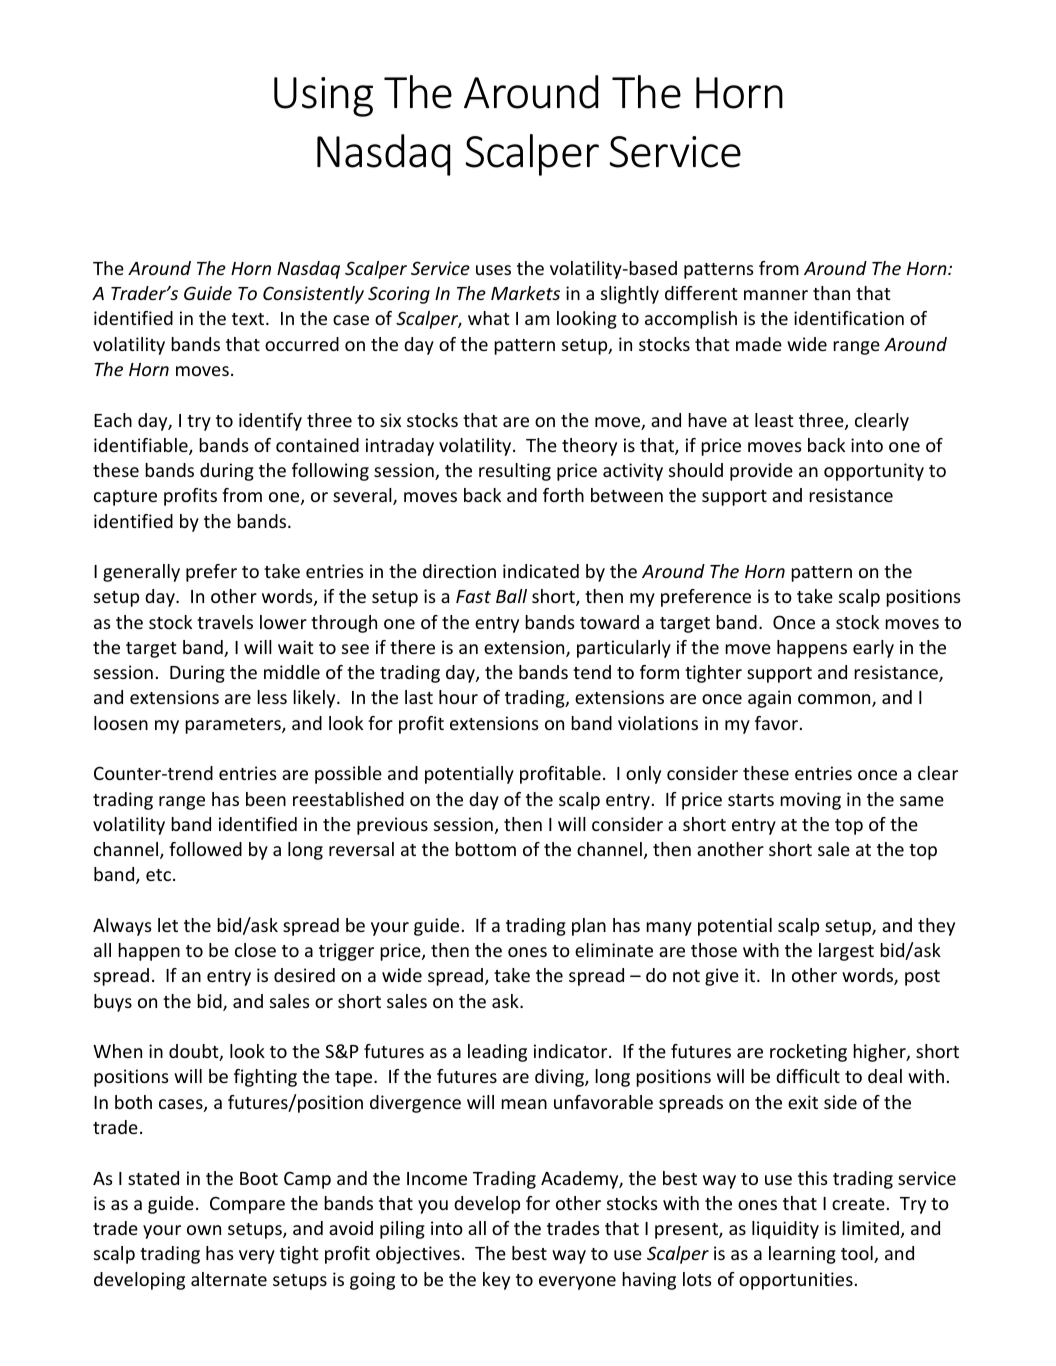 The image size is (1056, 1366). What do you see at coordinates (810, 801) in the screenshot?
I see `moving` at bounding box center [810, 801].
